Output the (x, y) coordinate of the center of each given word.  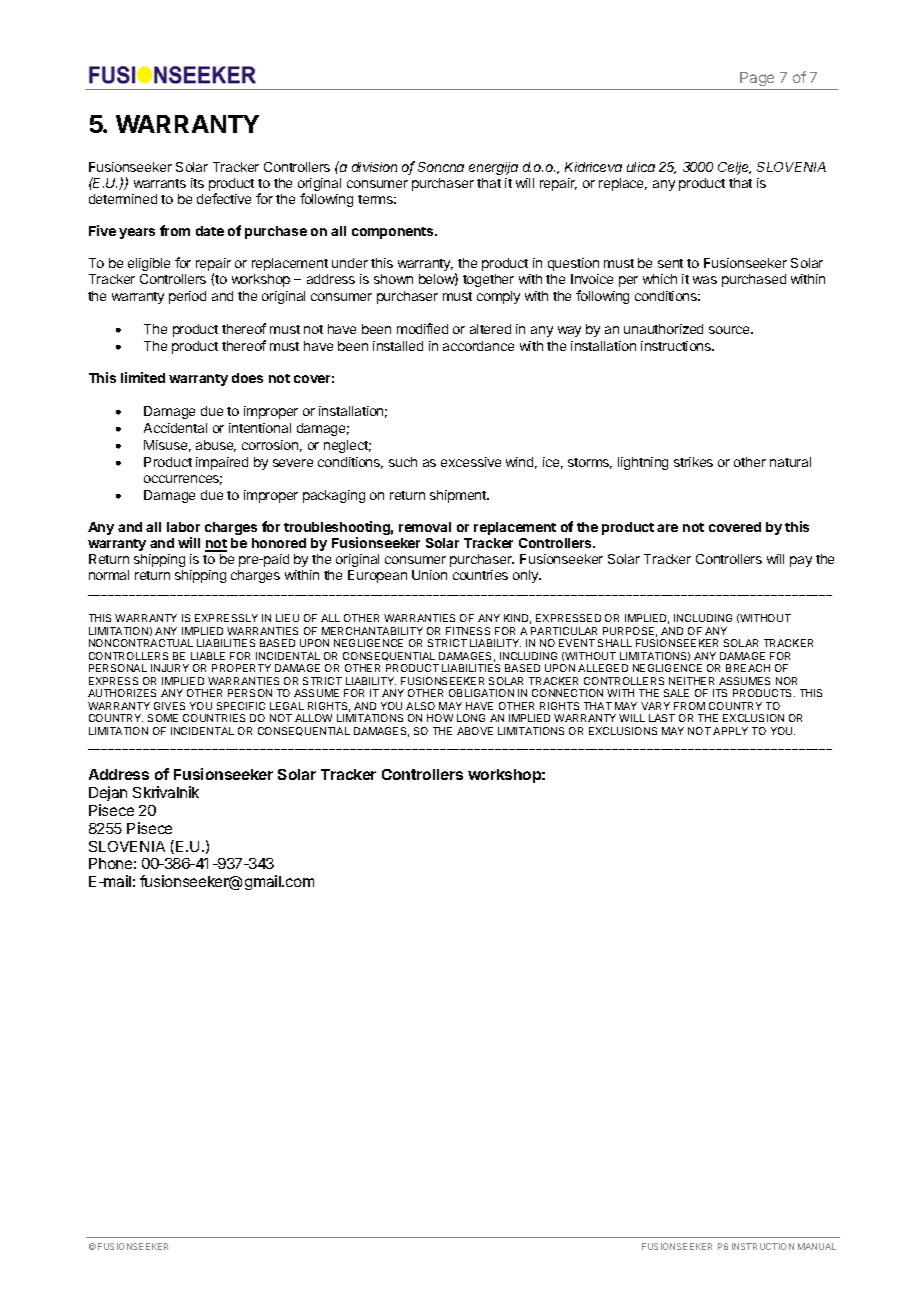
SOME (163, 718)
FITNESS (468, 631)
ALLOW (313, 718)
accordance (478, 346)
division (374, 167)
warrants (160, 183)
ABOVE (475, 731)
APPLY (730, 731)
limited (143, 377)
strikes (693, 462)
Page (757, 81)
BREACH (748, 668)
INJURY (170, 668)
